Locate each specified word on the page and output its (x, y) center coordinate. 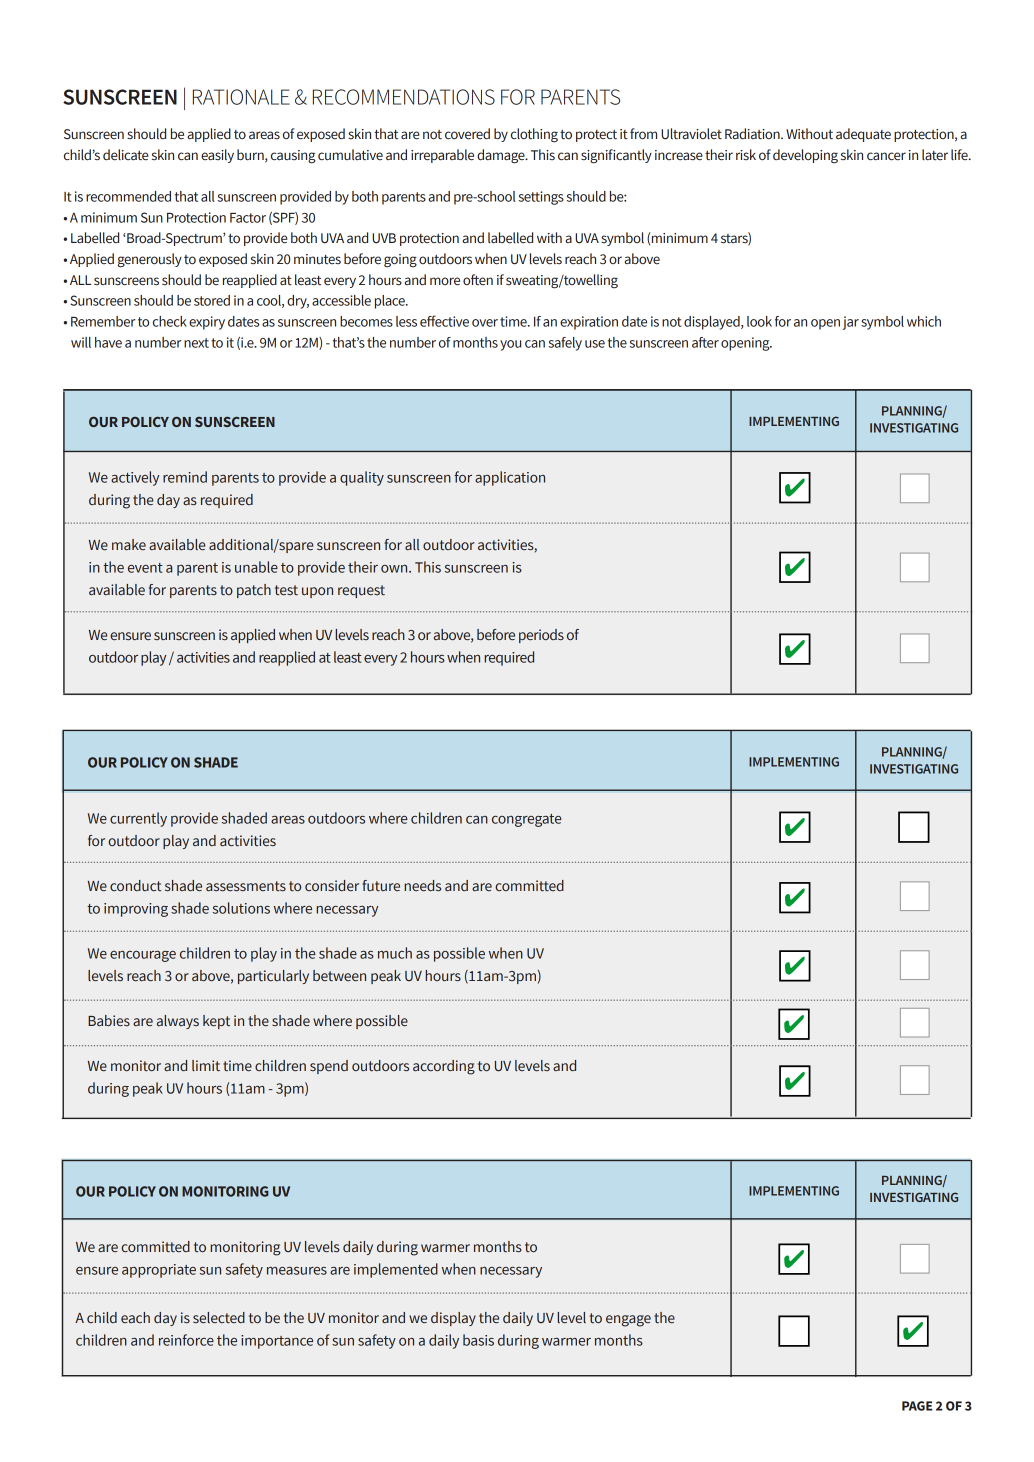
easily (217, 156)
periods (541, 636)
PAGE (917, 1406)
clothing (534, 135)
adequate (863, 135)
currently (138, 819)
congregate (527, 820)
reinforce (186, 1340)
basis (478, 1340)
